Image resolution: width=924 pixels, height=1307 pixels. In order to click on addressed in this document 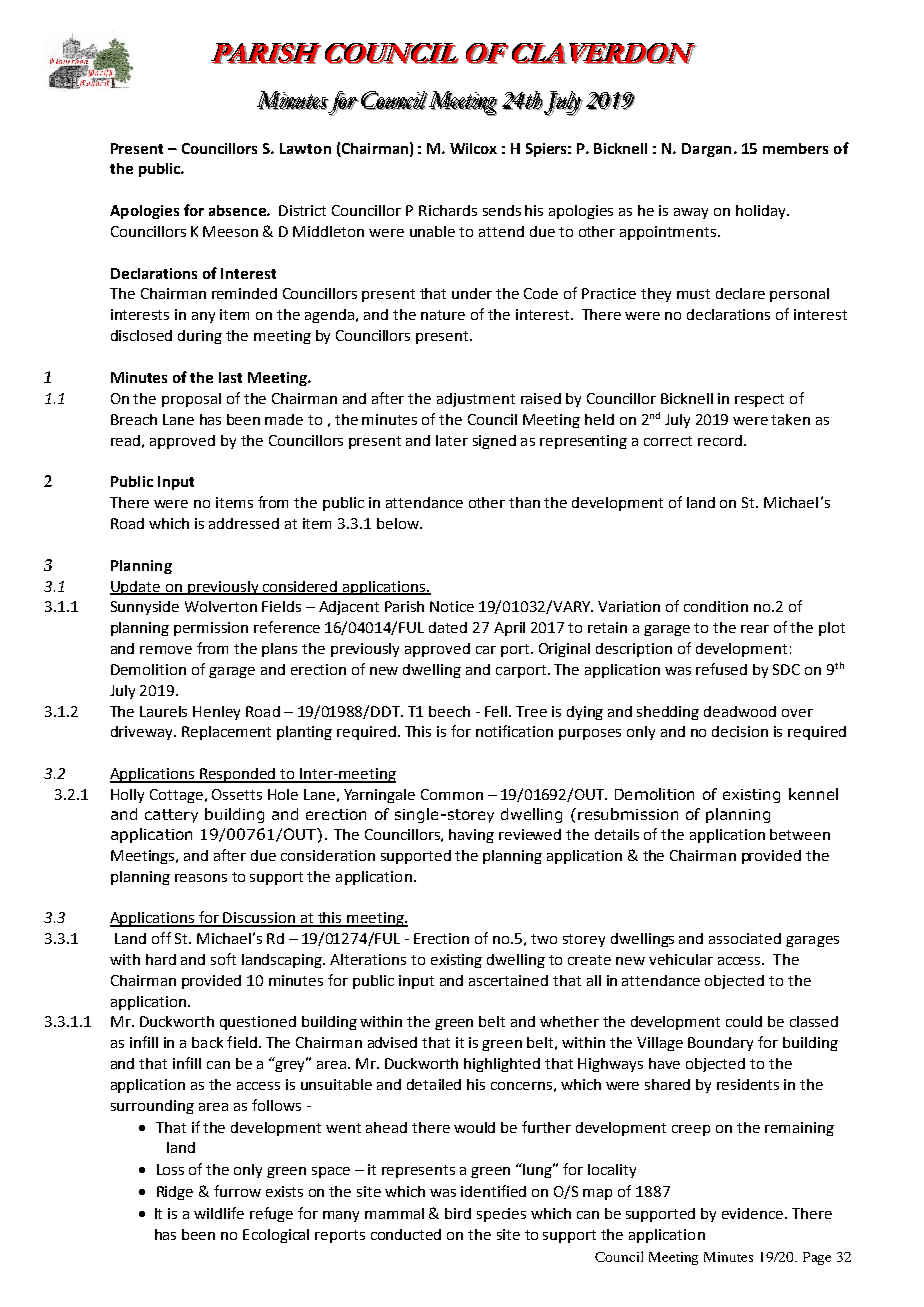, I will do `click(244, 523)`.
